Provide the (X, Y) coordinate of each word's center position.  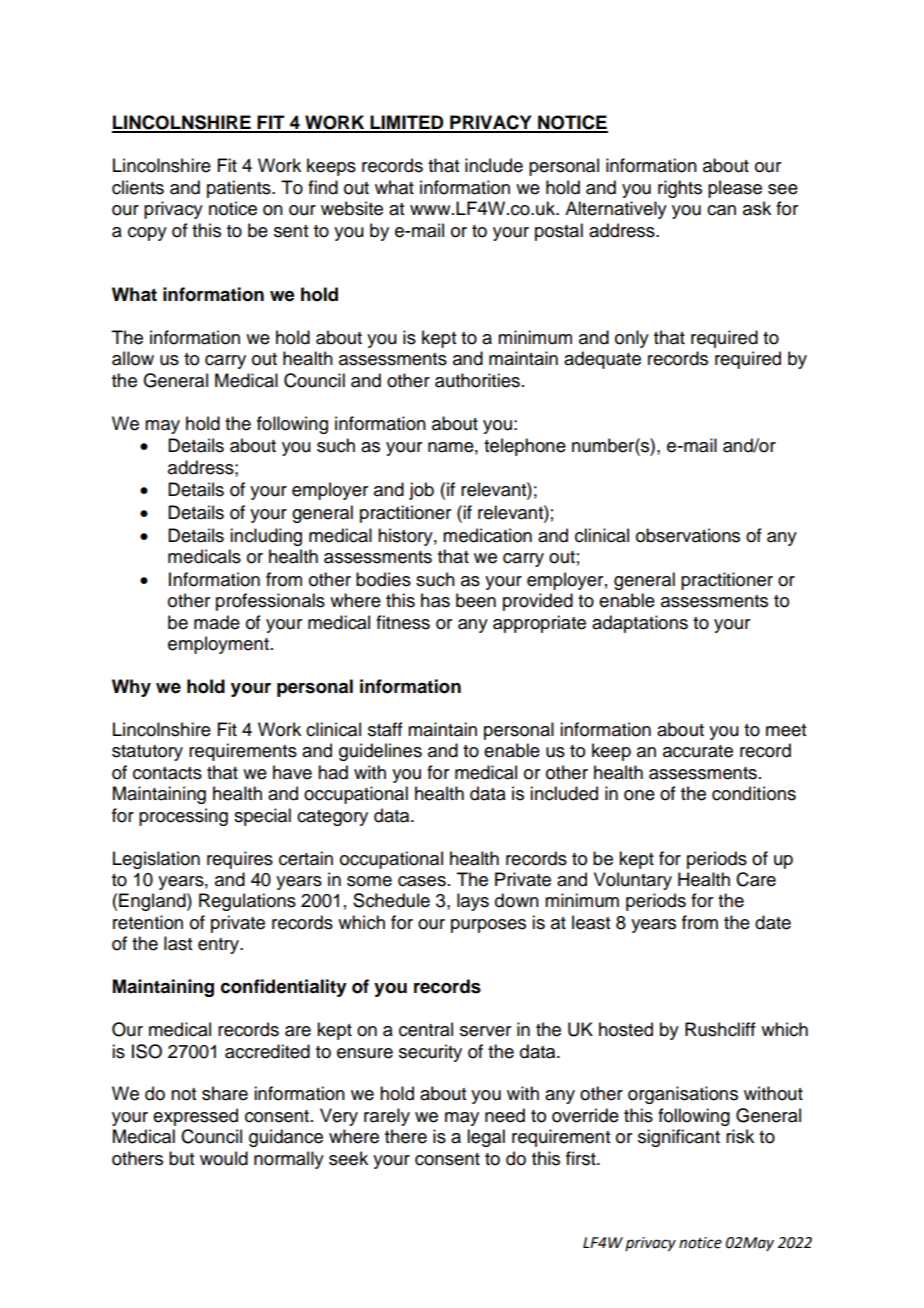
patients (240, 189)
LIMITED (407, 123)
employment (218, 645)
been (476, 600)
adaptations (640, 624)
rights (680, 189)
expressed (195, 1117)
